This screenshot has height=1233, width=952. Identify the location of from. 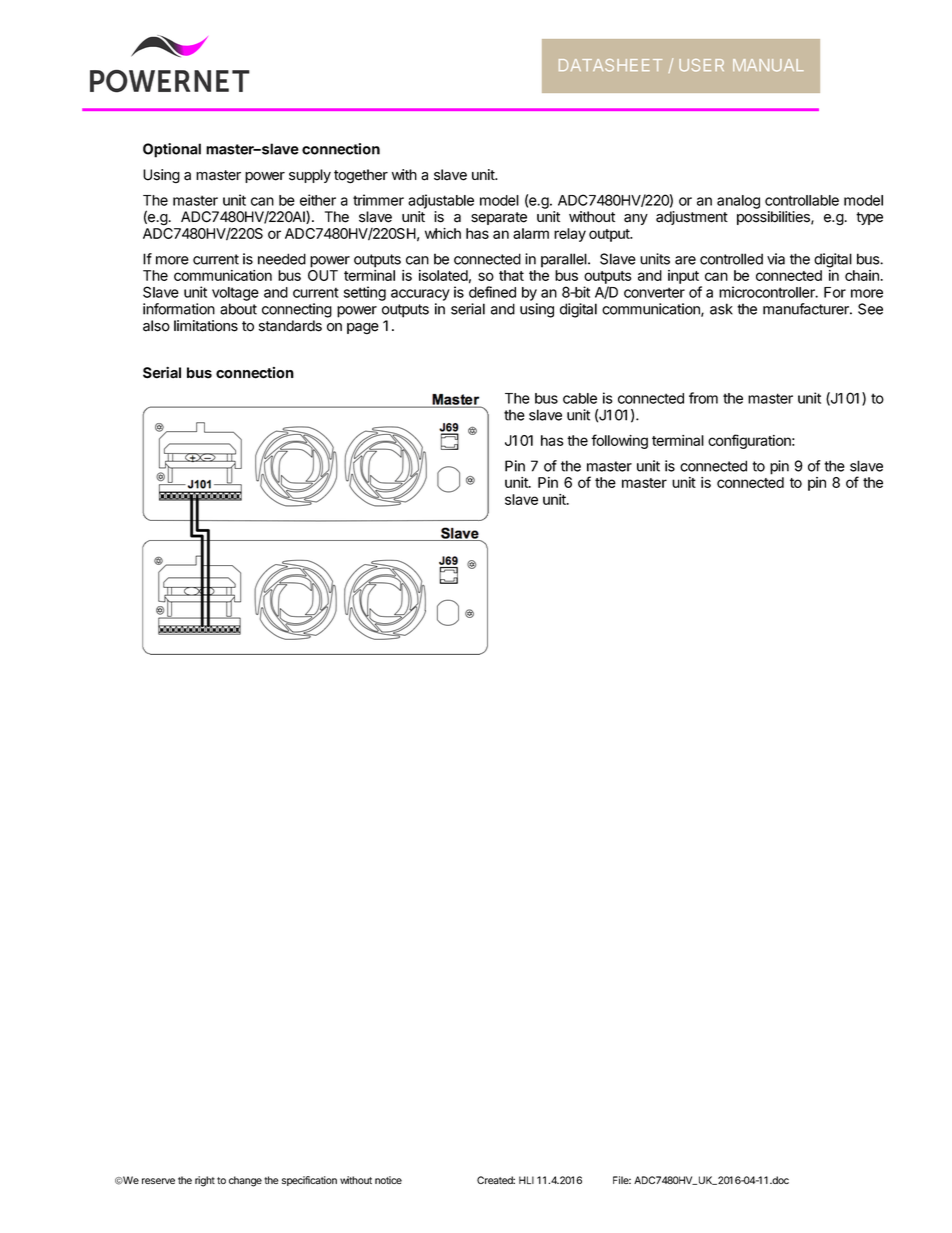
(703, 398).
